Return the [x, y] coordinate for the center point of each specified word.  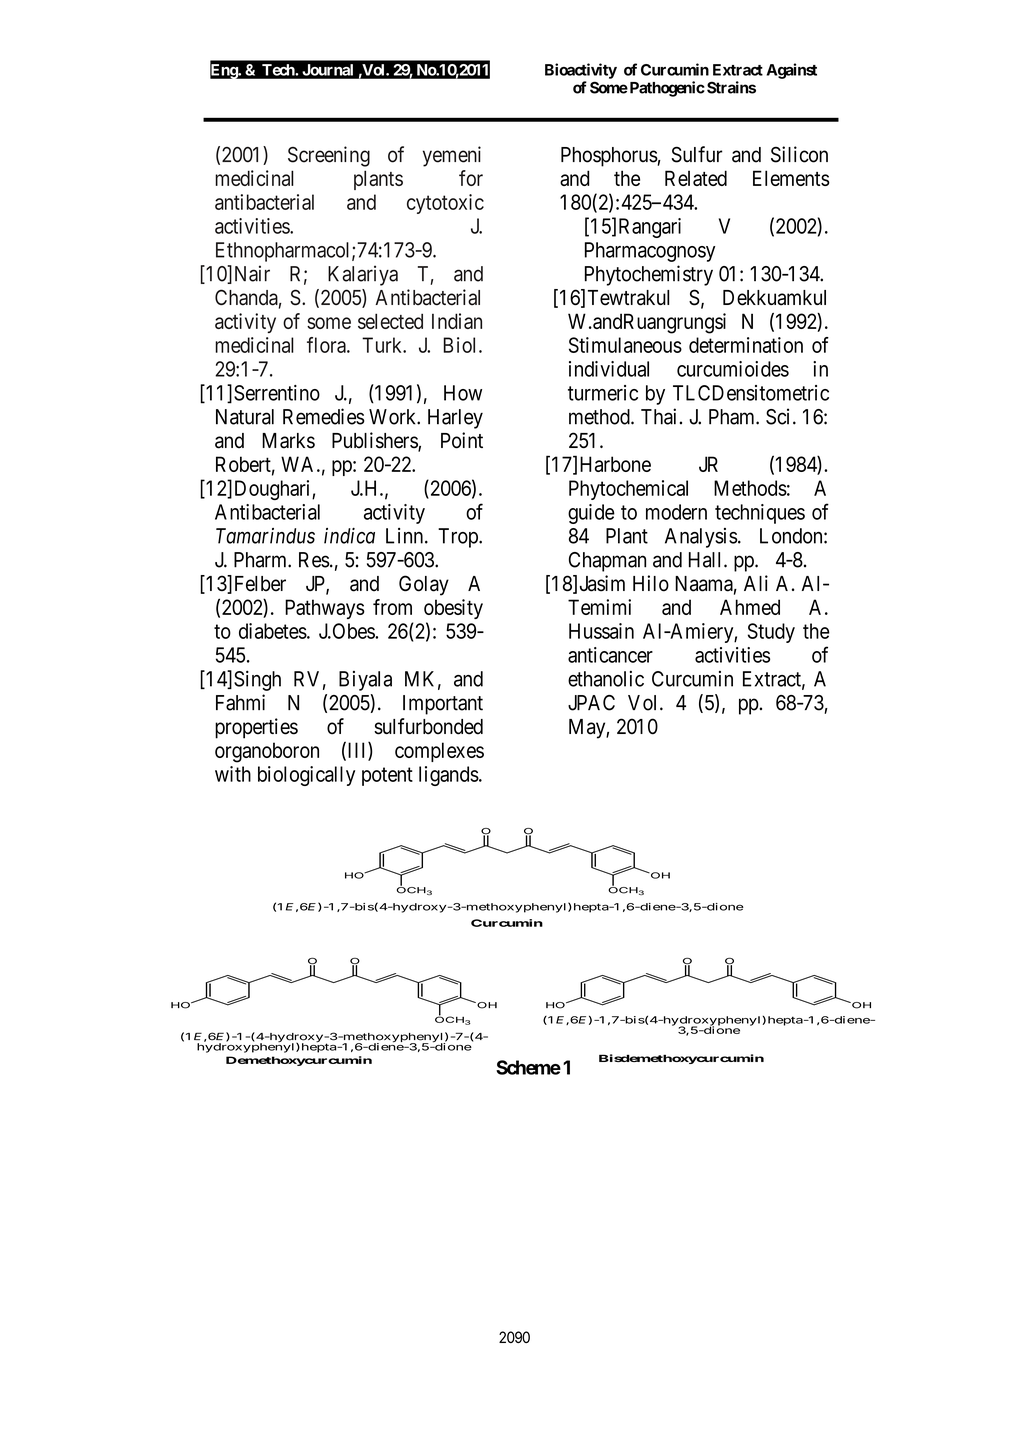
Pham [733, 417]
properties [256, 728]
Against [792, 71]
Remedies [324, 416]
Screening [329, 156]
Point [462, 440]
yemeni [452, 156]
